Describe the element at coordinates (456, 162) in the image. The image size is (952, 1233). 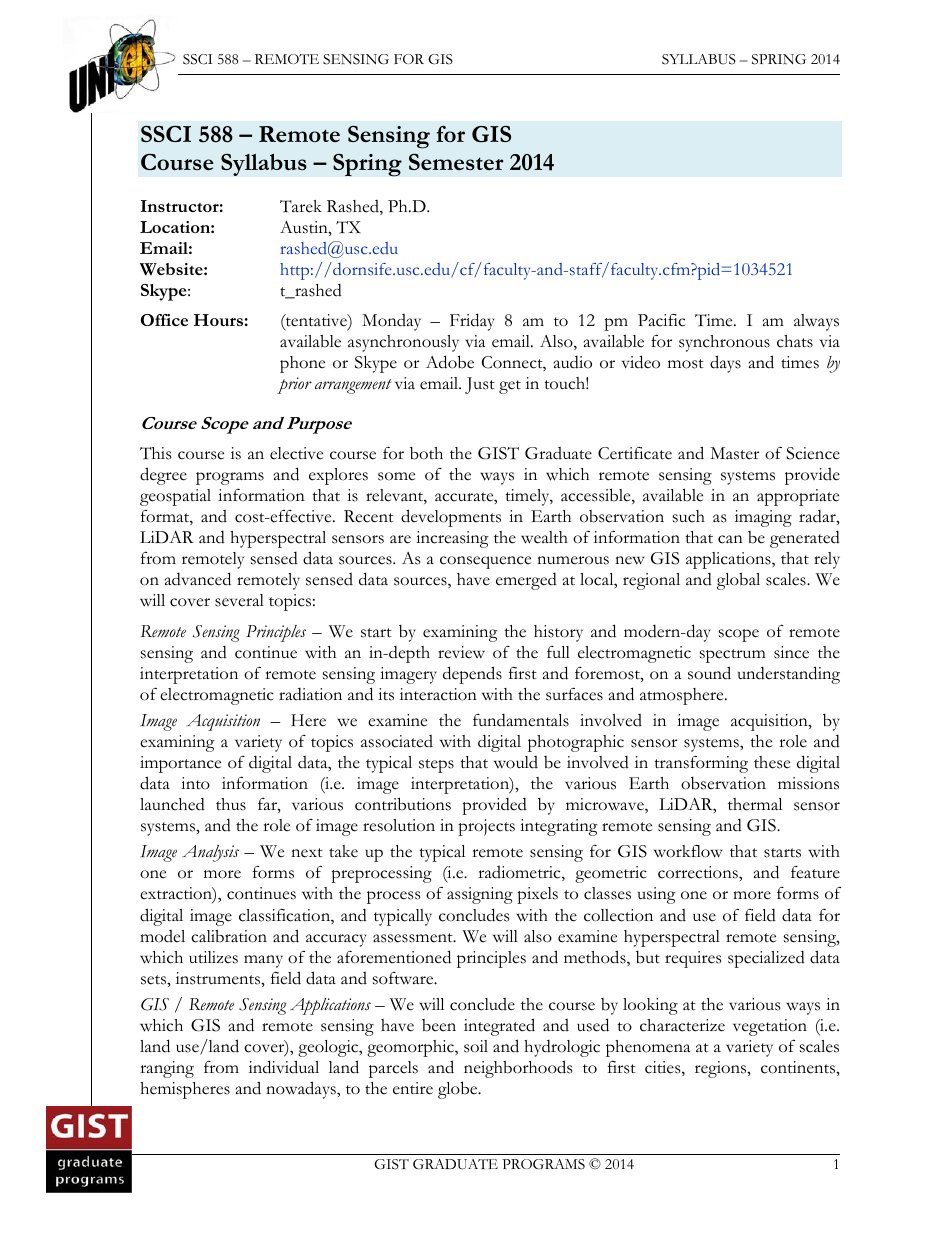
I see `Semester` at that location.
